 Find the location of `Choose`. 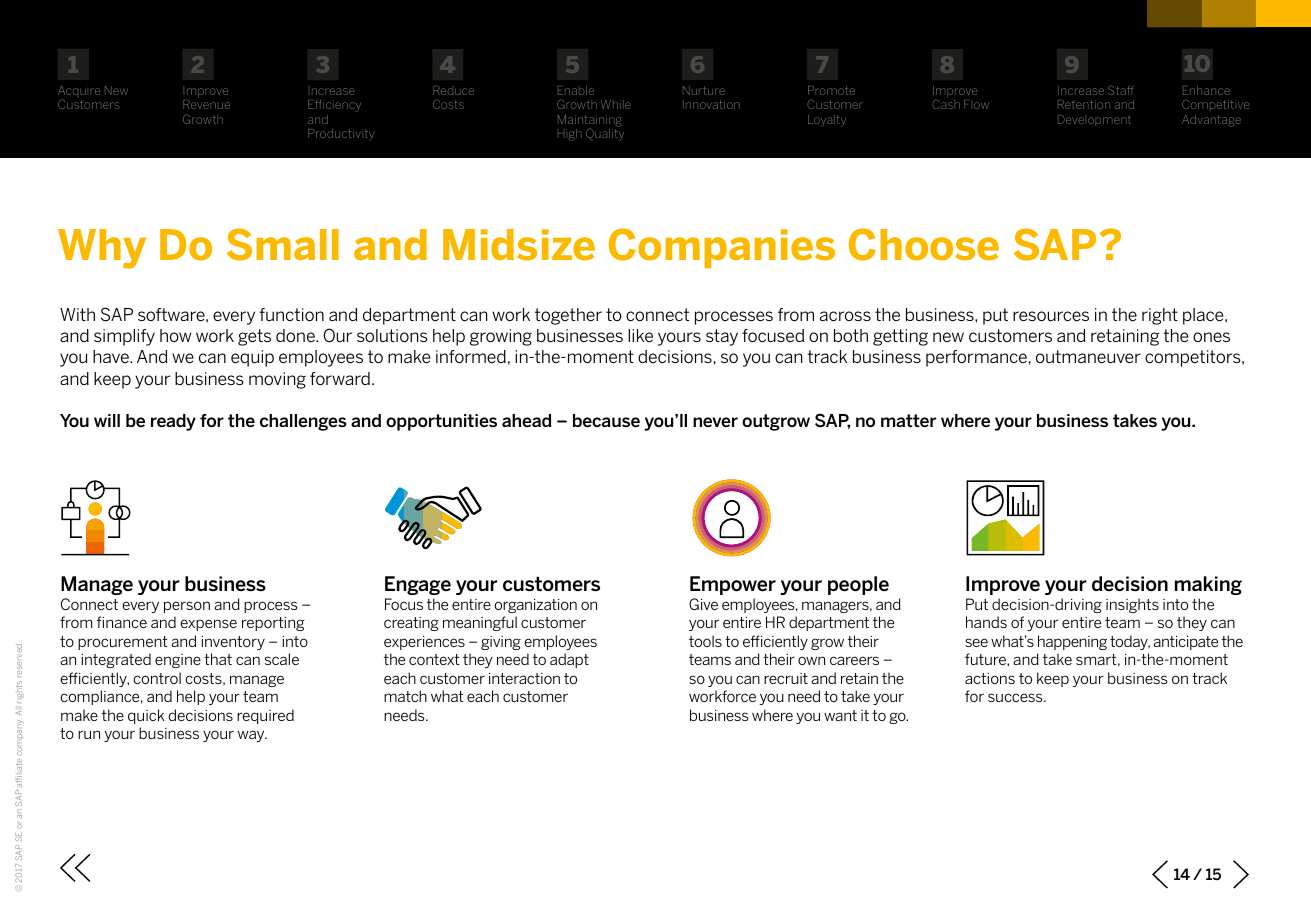

Choose is located at coordinates (924, 244).
